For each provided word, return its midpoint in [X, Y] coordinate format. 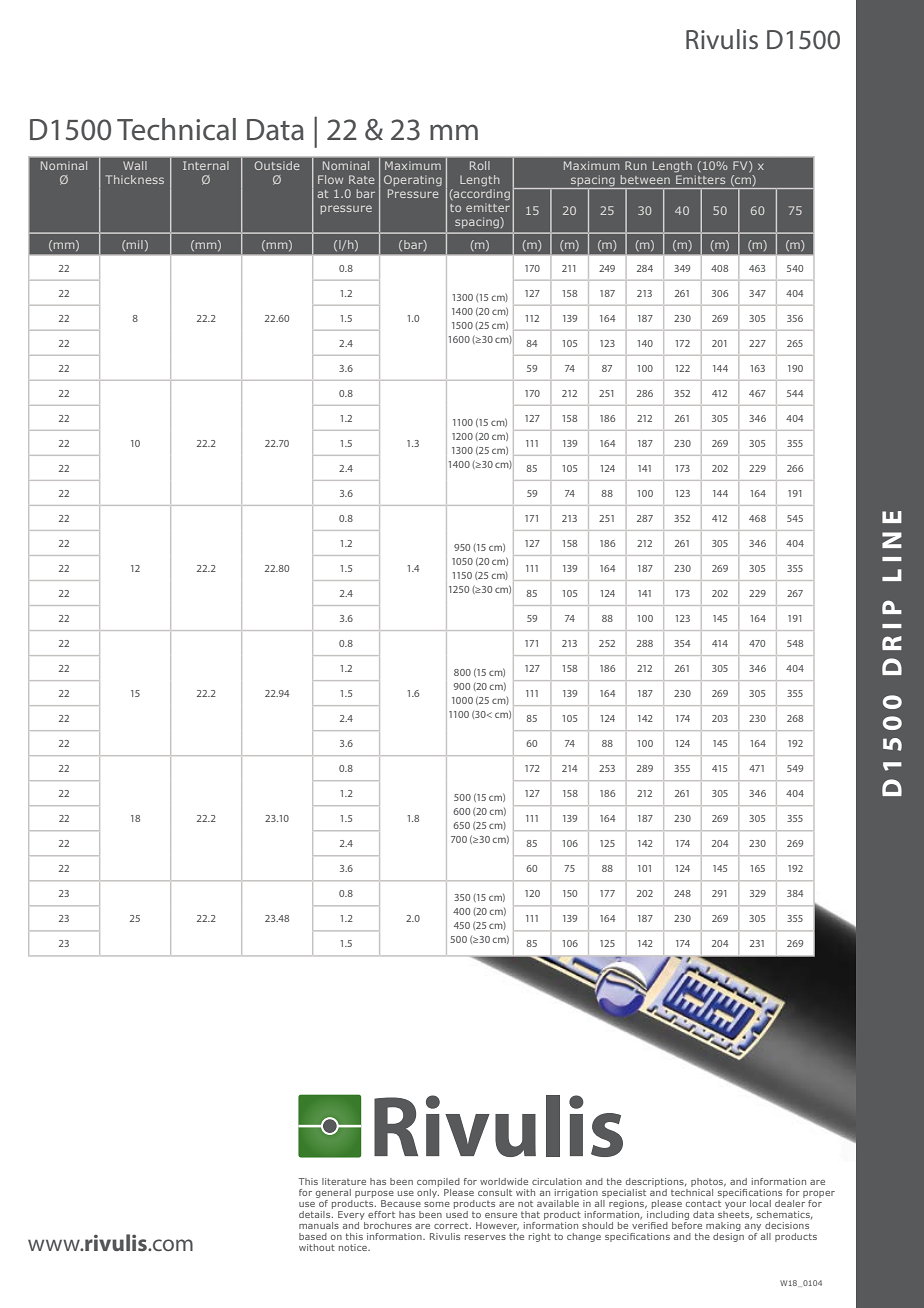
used [457, 1213]
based [313, 1236]
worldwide [504, 1181]
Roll [480, 165]
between [645, 179]
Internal [206, 165]
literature [344, 1181]
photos [708, 1184]
